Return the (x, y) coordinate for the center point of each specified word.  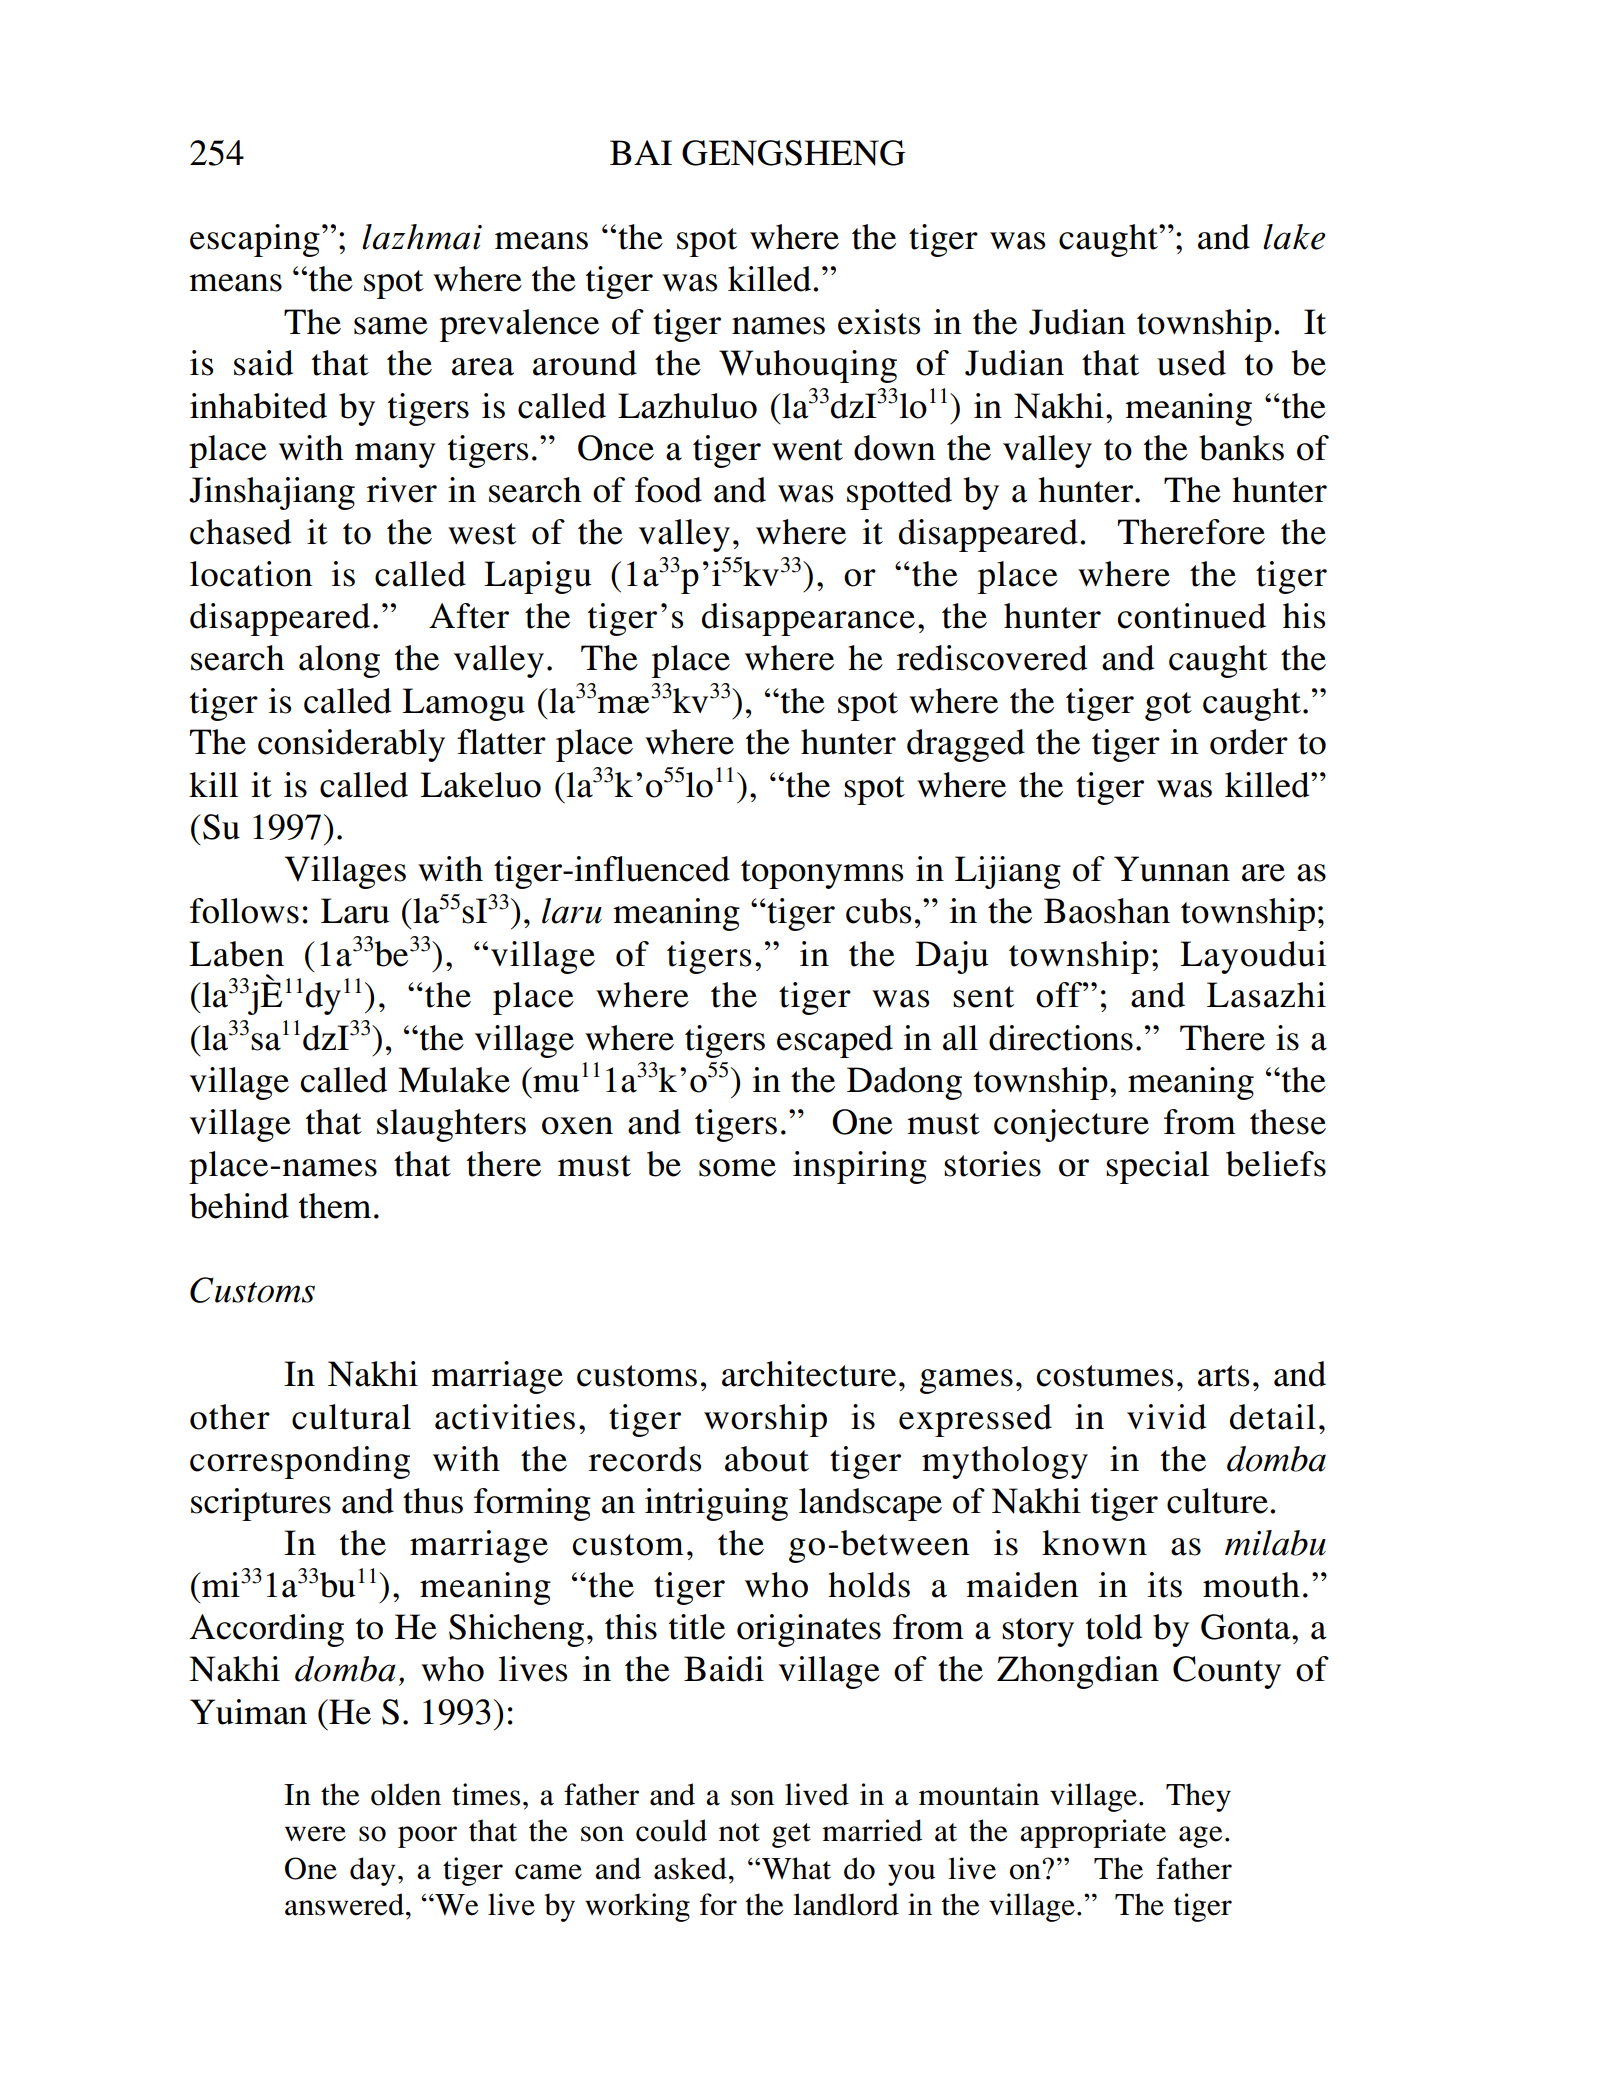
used (1191, 363)
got (1168, 706)
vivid (1166, 1417)
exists (879, 322)
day (372, 1871)
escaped (835, 1041)
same (391, 326)
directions (1061, 1038)
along (339, 661)
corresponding (300, 1462)
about (767, 1459)
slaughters (451, 1125)
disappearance (808, 619)
